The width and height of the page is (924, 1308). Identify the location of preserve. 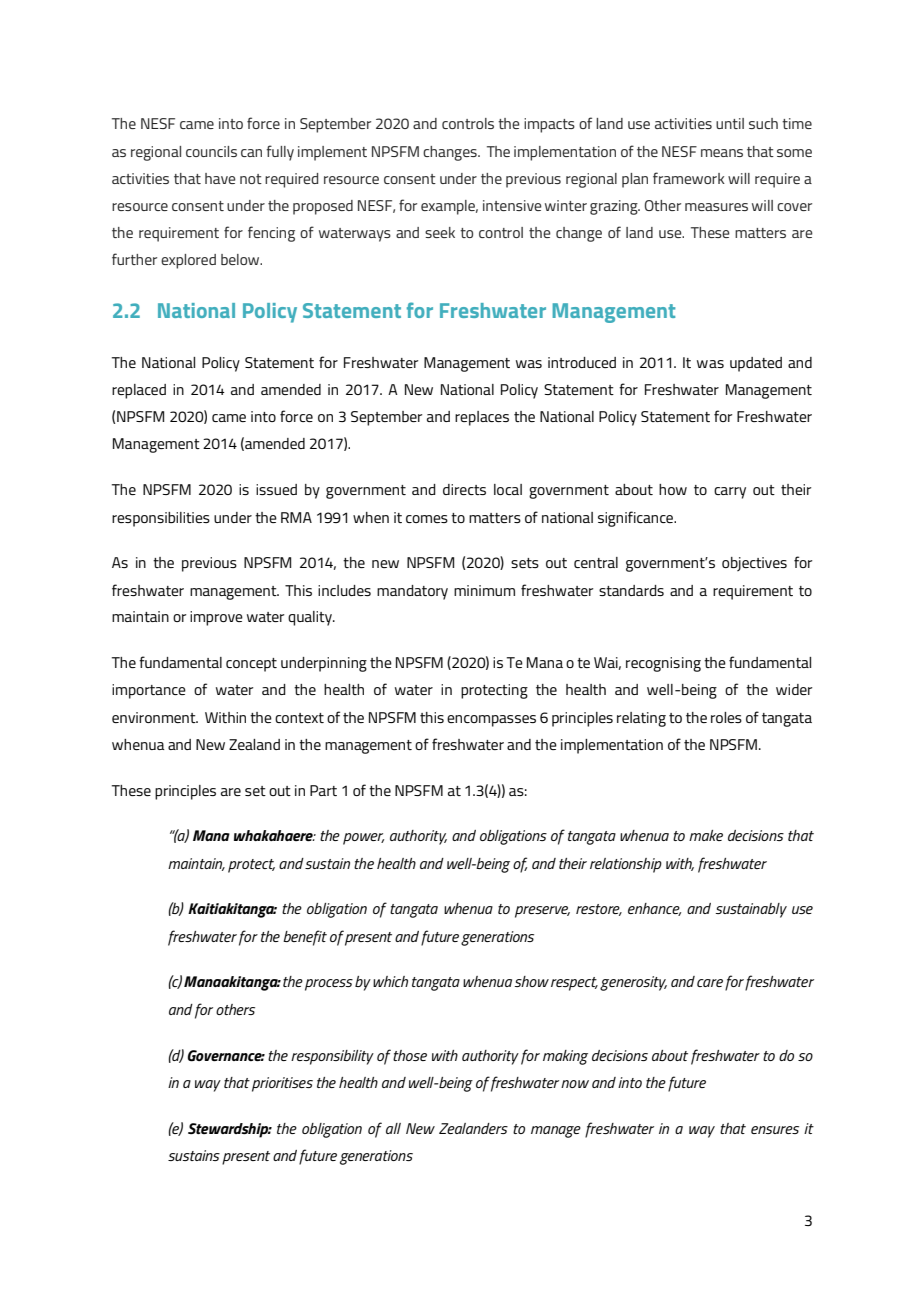
(542, 912).
